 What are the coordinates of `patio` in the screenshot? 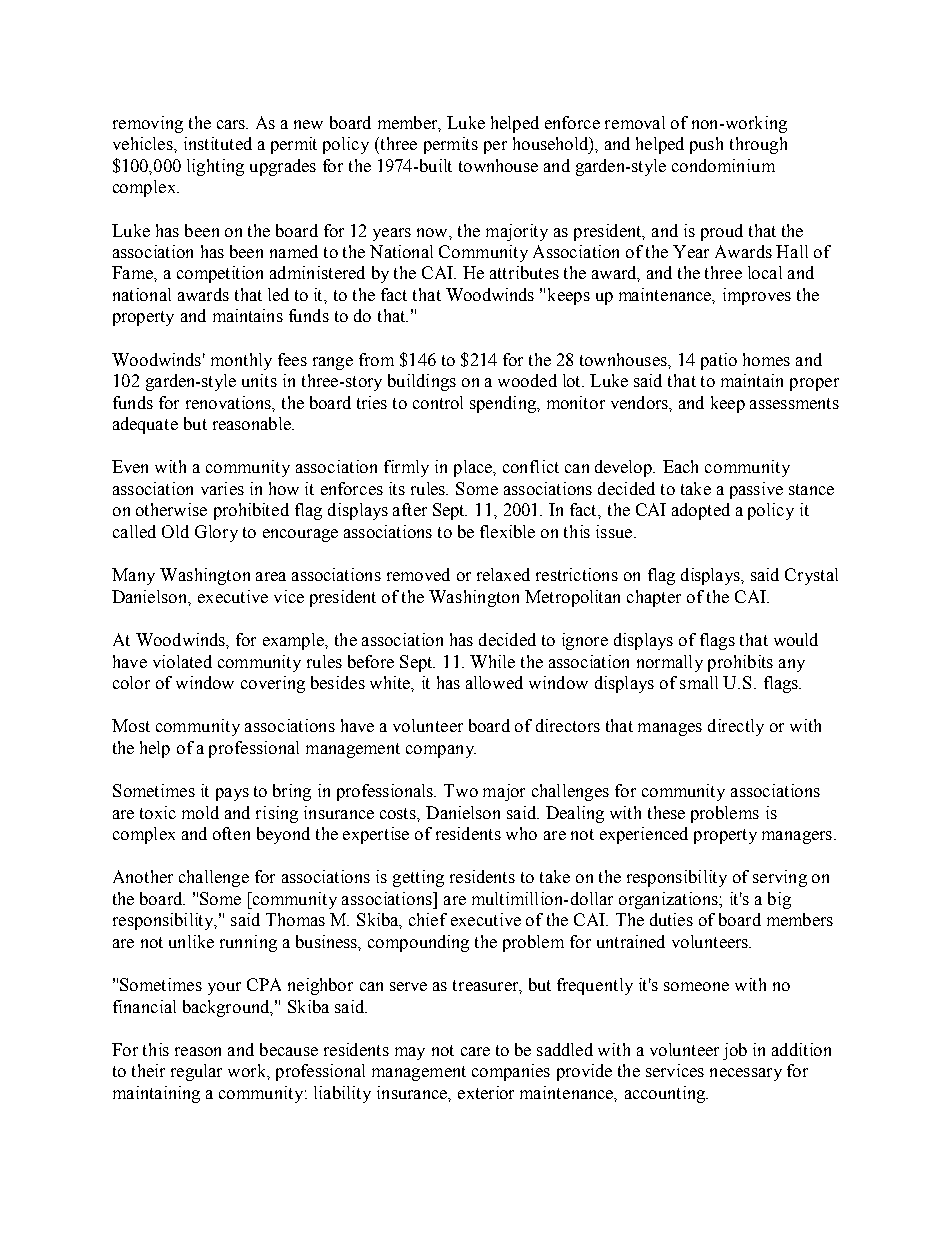 It's located at (719, 361).
